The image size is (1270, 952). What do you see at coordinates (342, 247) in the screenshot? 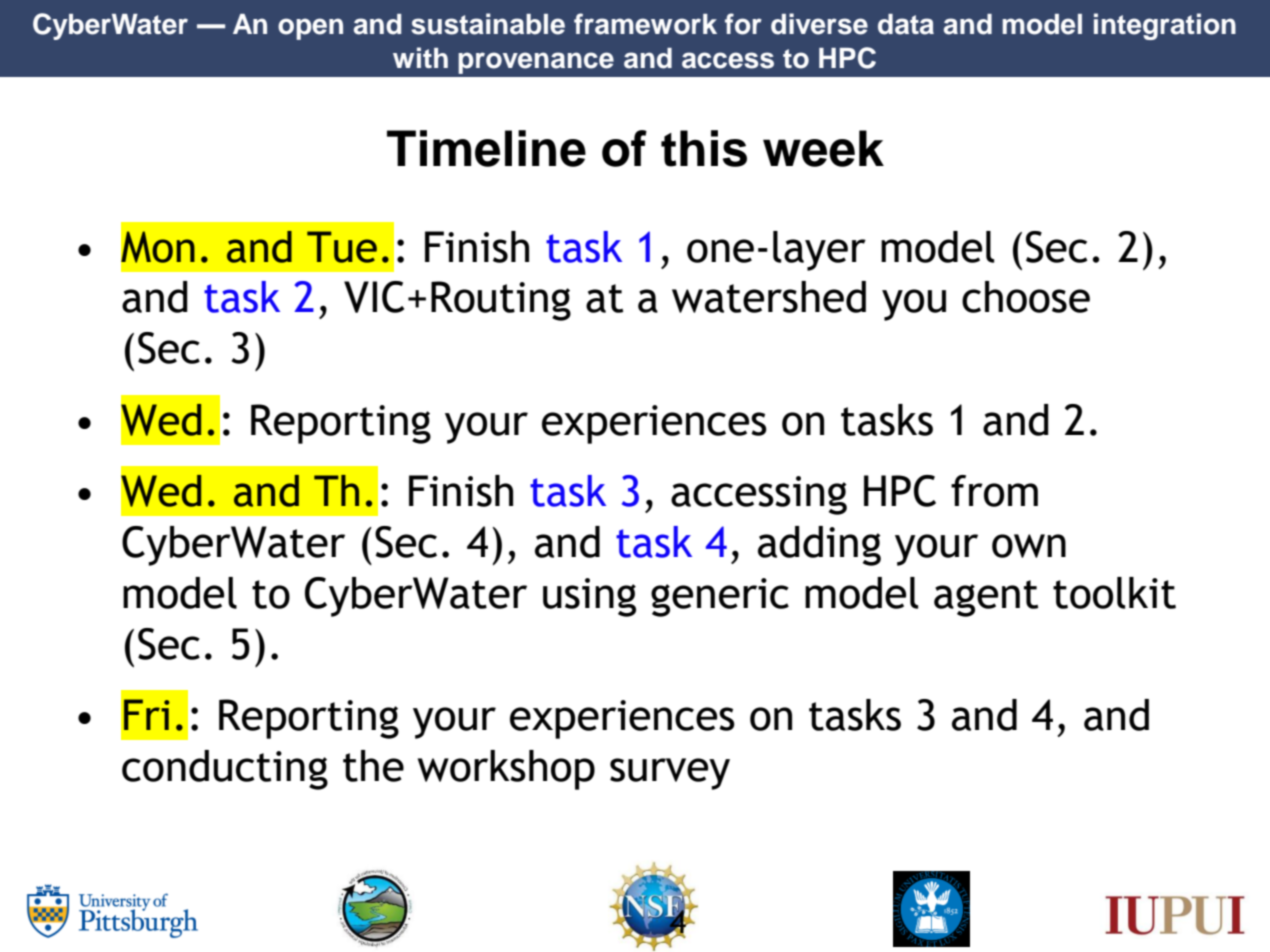
I see `Tue` at bounding box center [342, 247].
